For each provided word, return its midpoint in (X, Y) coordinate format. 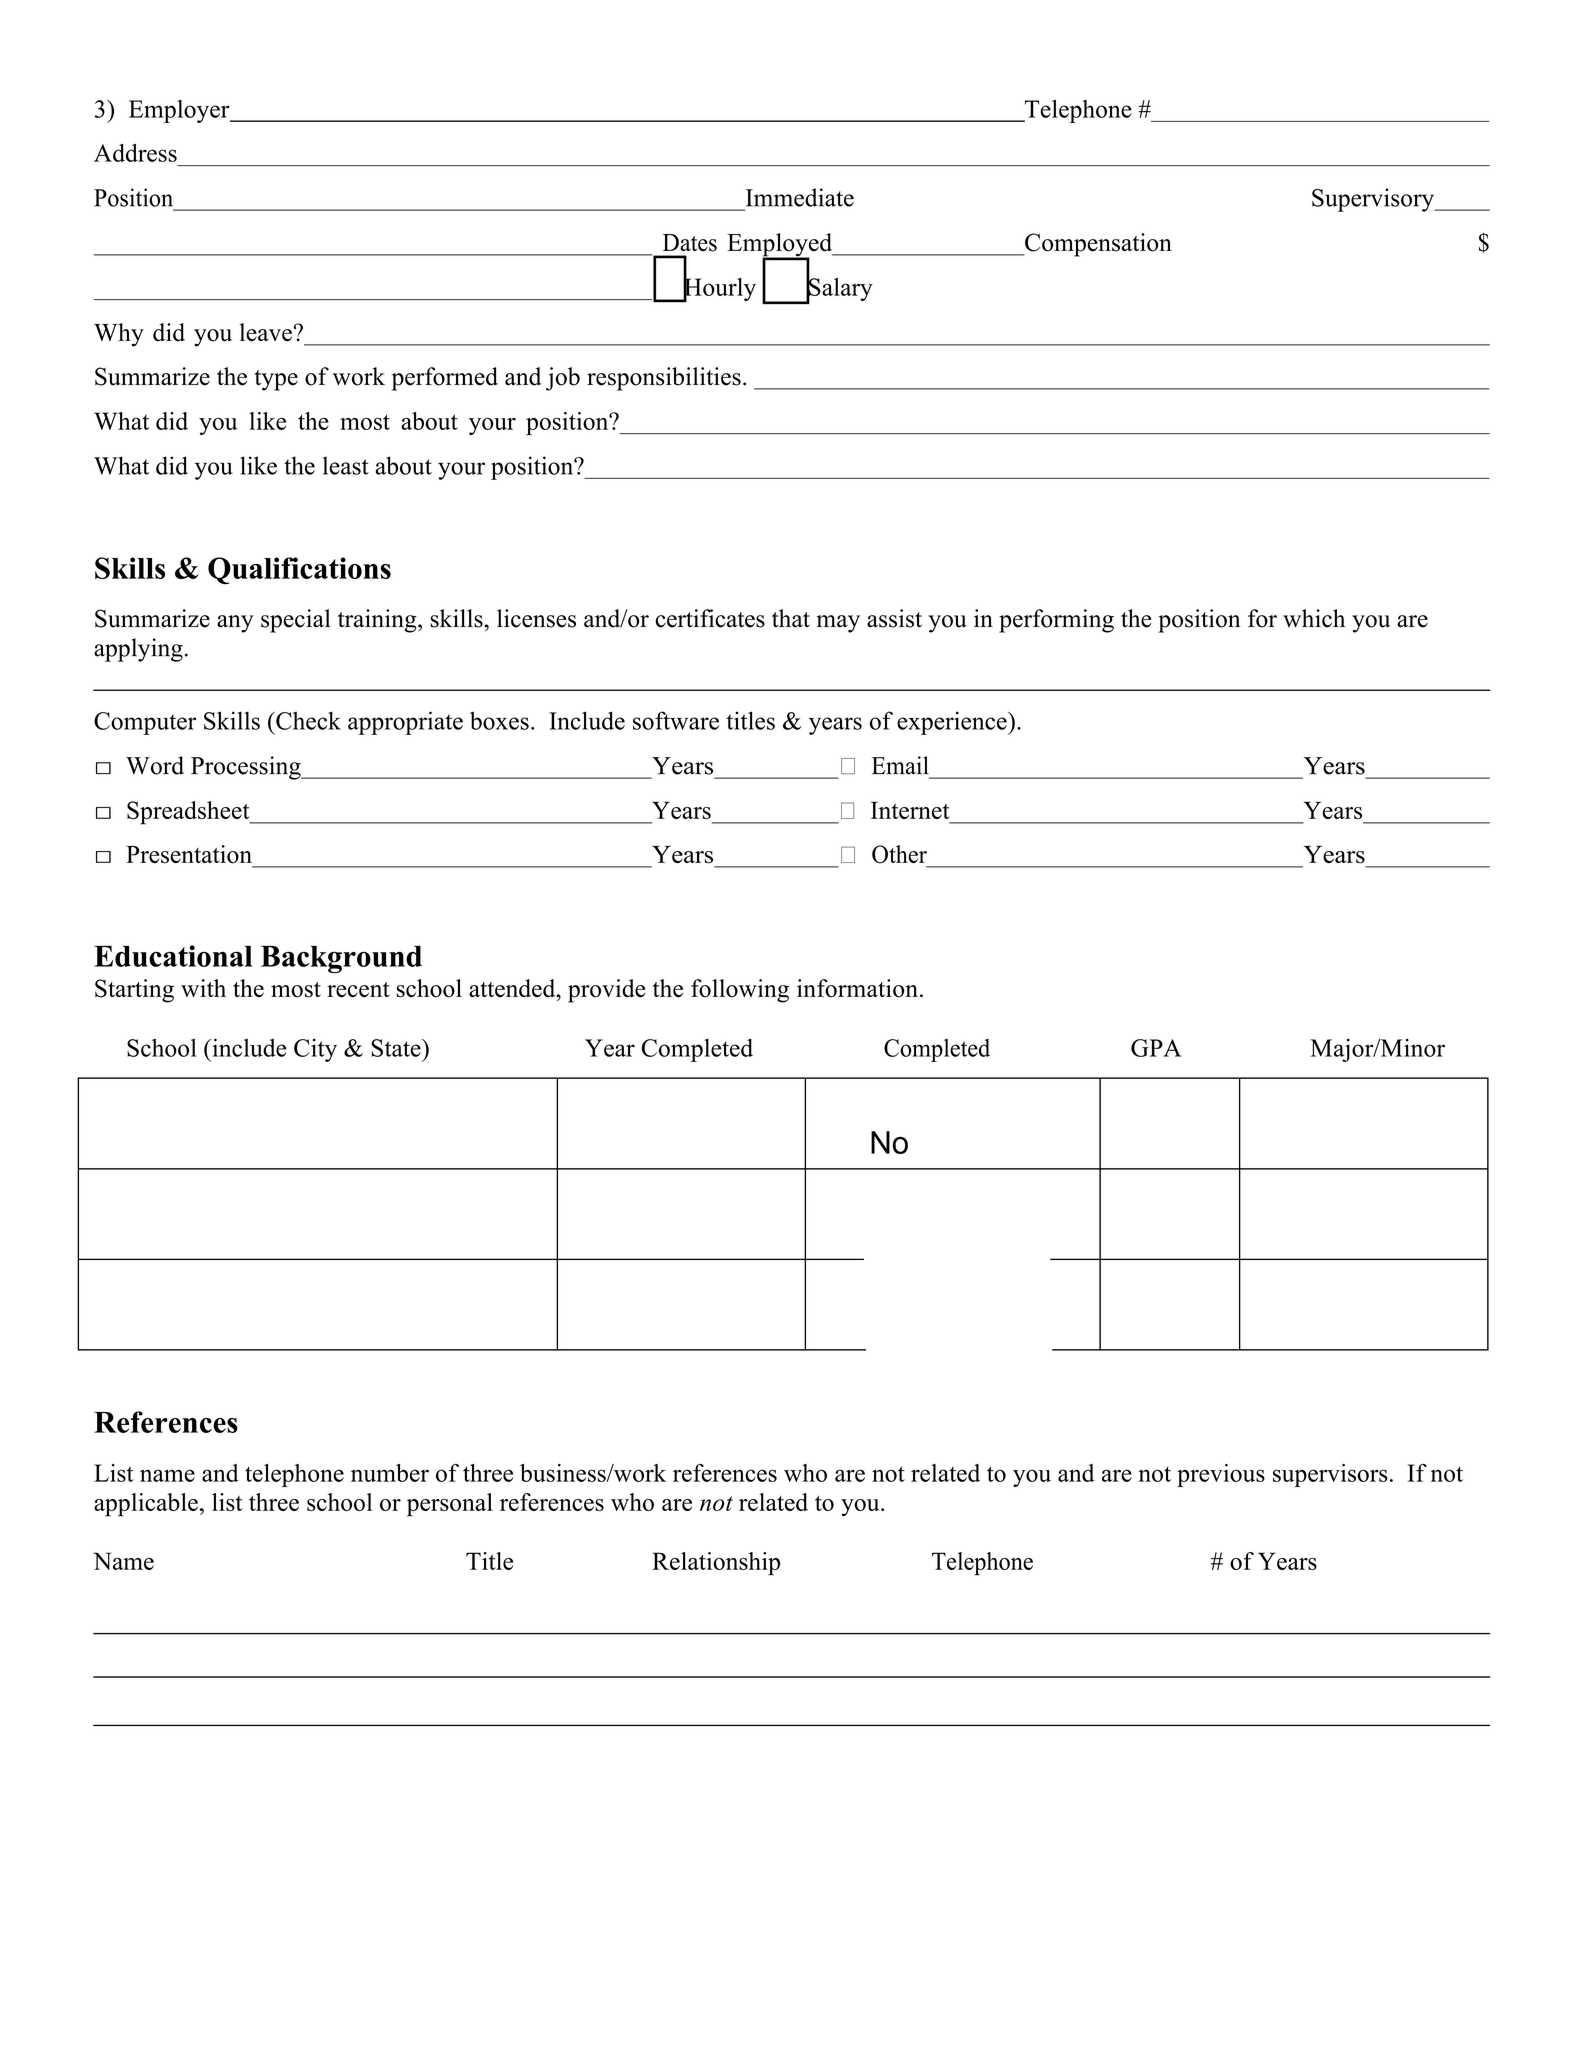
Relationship (716, 1564)
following (740, 991)
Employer (180, 111)
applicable (146, 1505)
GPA (1156, 1048)
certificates (710, 618)
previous (1221, 1475)
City (315, 1050)
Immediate (800, 197)
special (296, 621)
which (1314, 618)
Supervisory (1374, 200)
